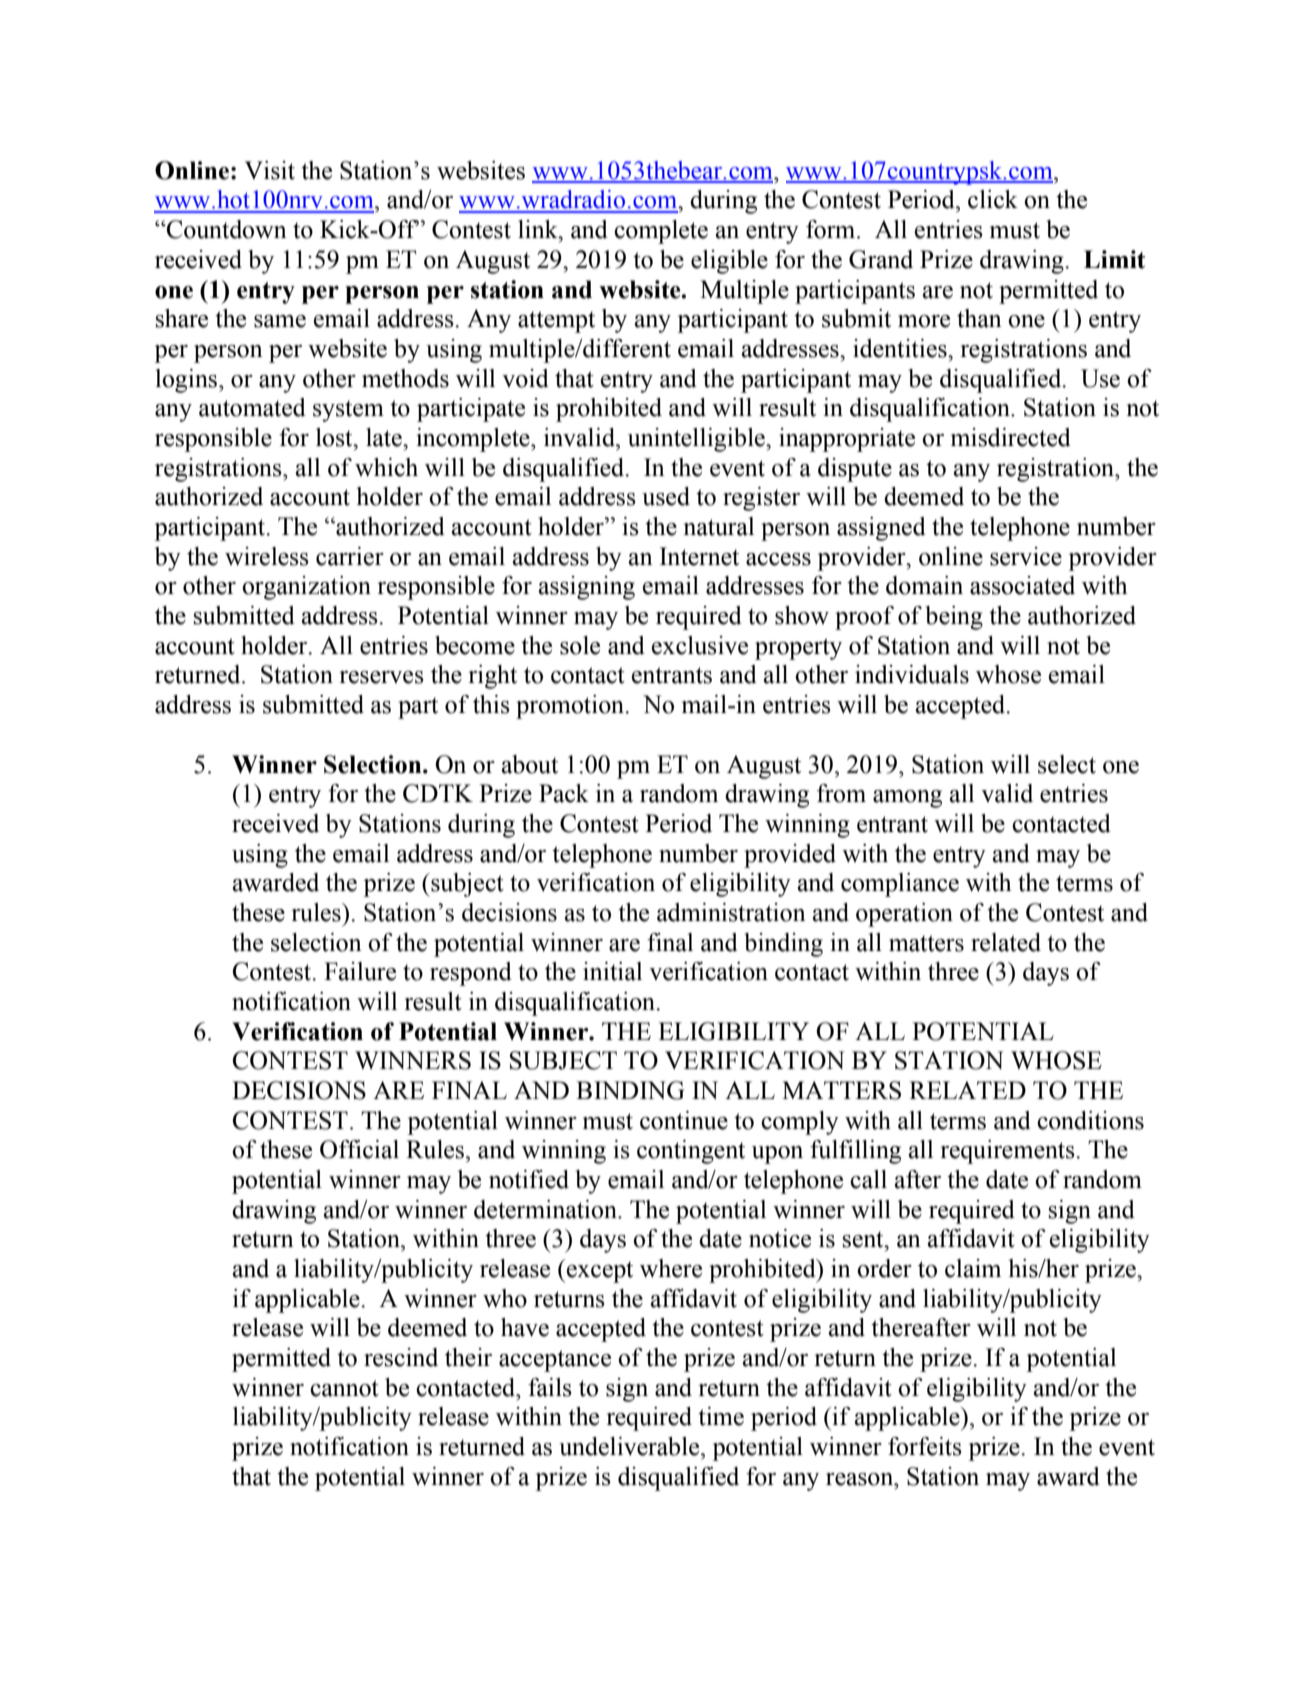 The image size is (1316, 1703). I want to click on Visit, so click(270, 170).
